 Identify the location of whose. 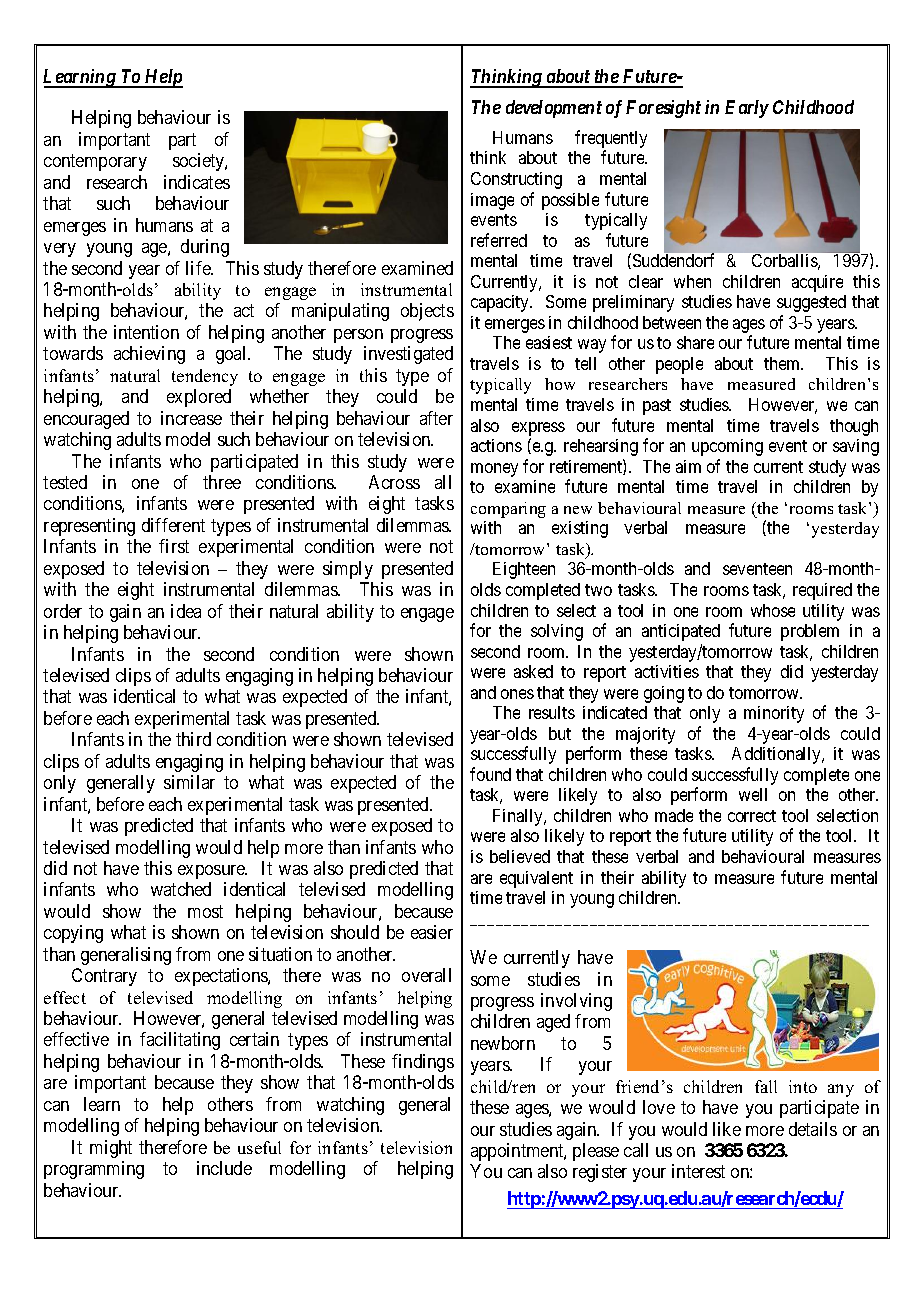
(773, 610).
